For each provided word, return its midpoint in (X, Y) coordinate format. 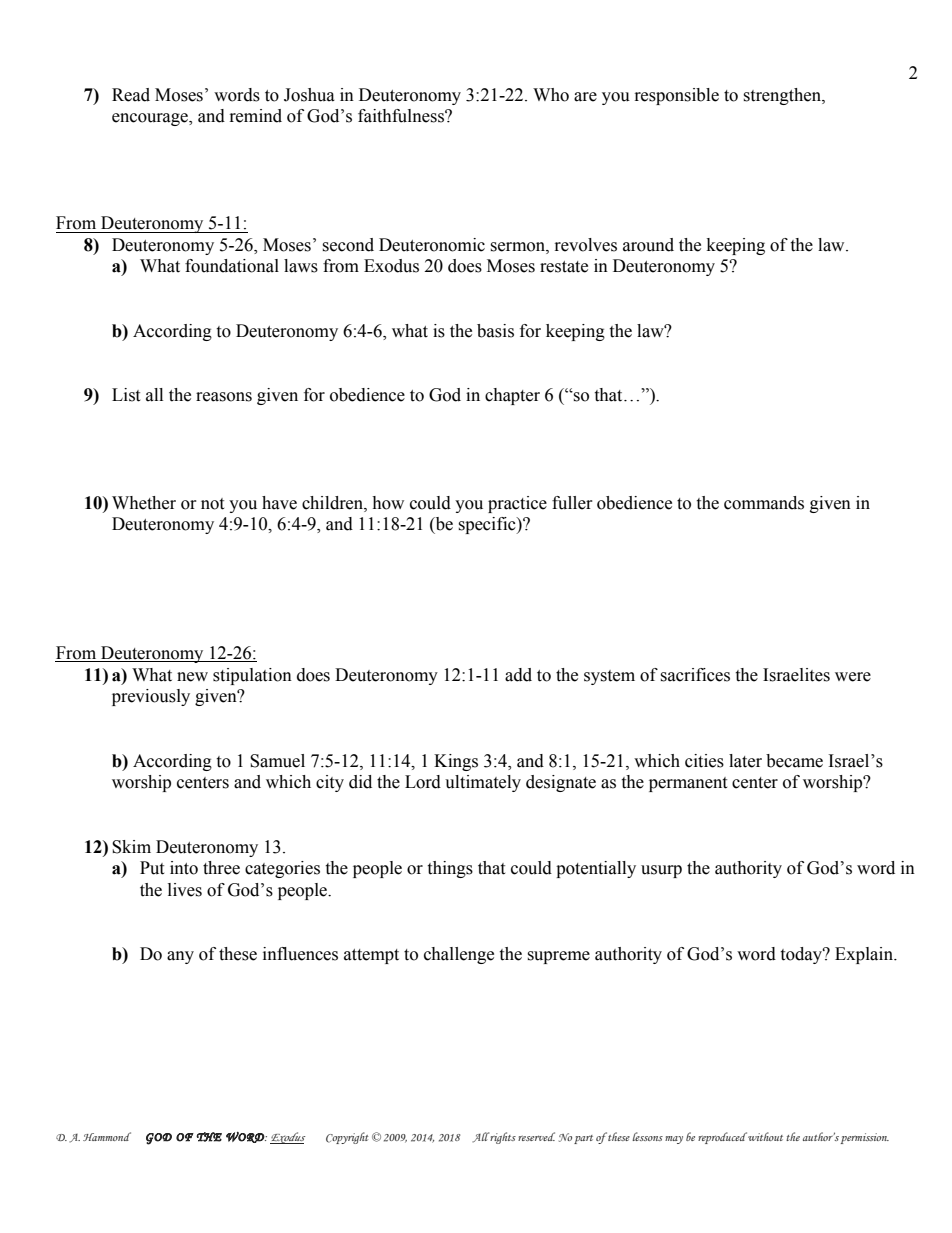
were (853, 677)
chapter (512, 396)
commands (764, 503)
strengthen (783, 96)
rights (503, 1138)
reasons (224, 397)
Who (551, 95)
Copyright (347, 1138)
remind (256, 116)
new (192, 677)
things (450, 869)
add (518, 675)
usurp (661, 871)
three (221, 868)
